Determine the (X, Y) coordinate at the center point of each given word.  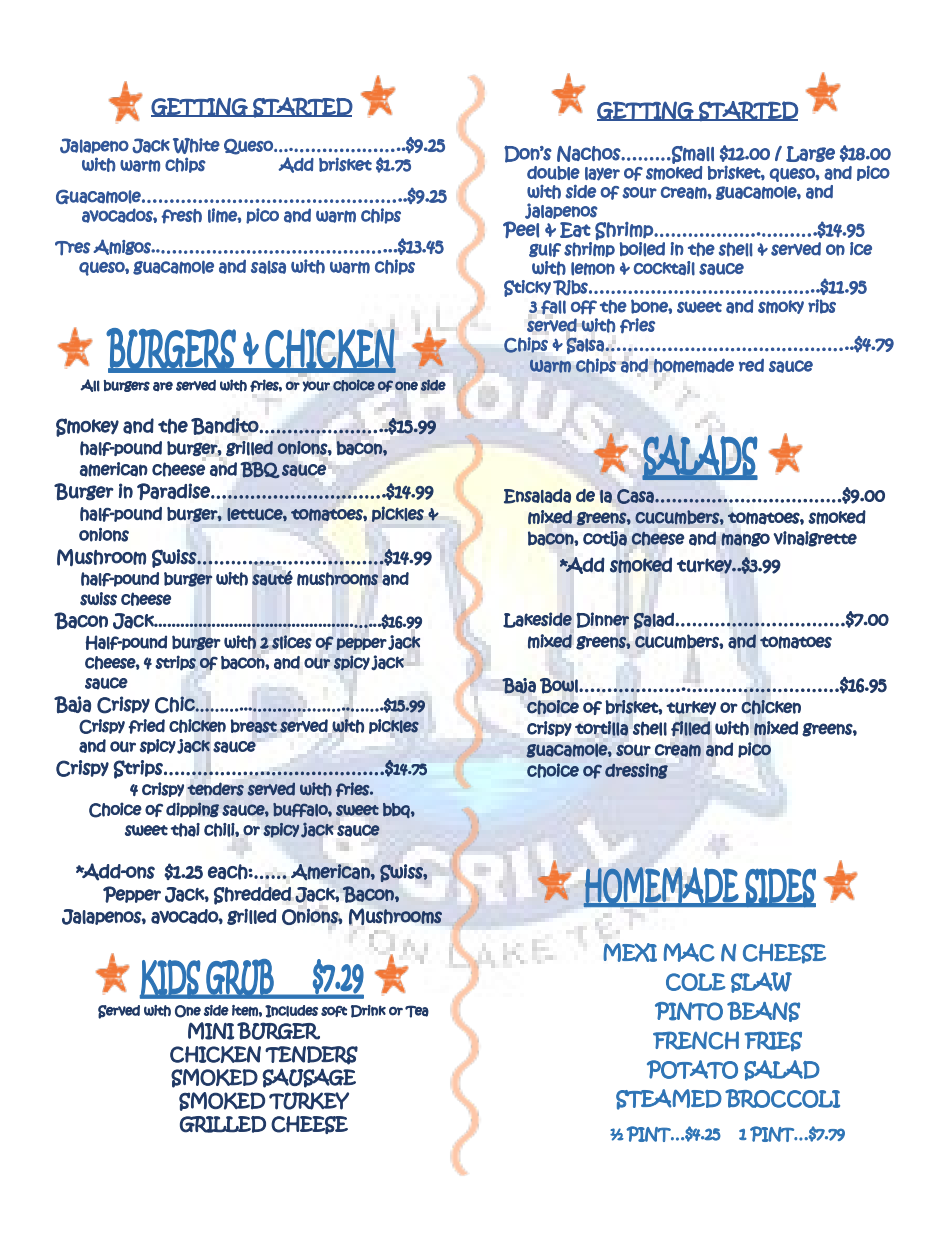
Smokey (87, 427)
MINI (211, 1031)
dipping (193, 810)
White (196, 146)
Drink (368, 1011)
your (316, 386)
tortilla (601, 728)
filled (690, 728)
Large (810, 154)
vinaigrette (815, 539)
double (553, 173)
